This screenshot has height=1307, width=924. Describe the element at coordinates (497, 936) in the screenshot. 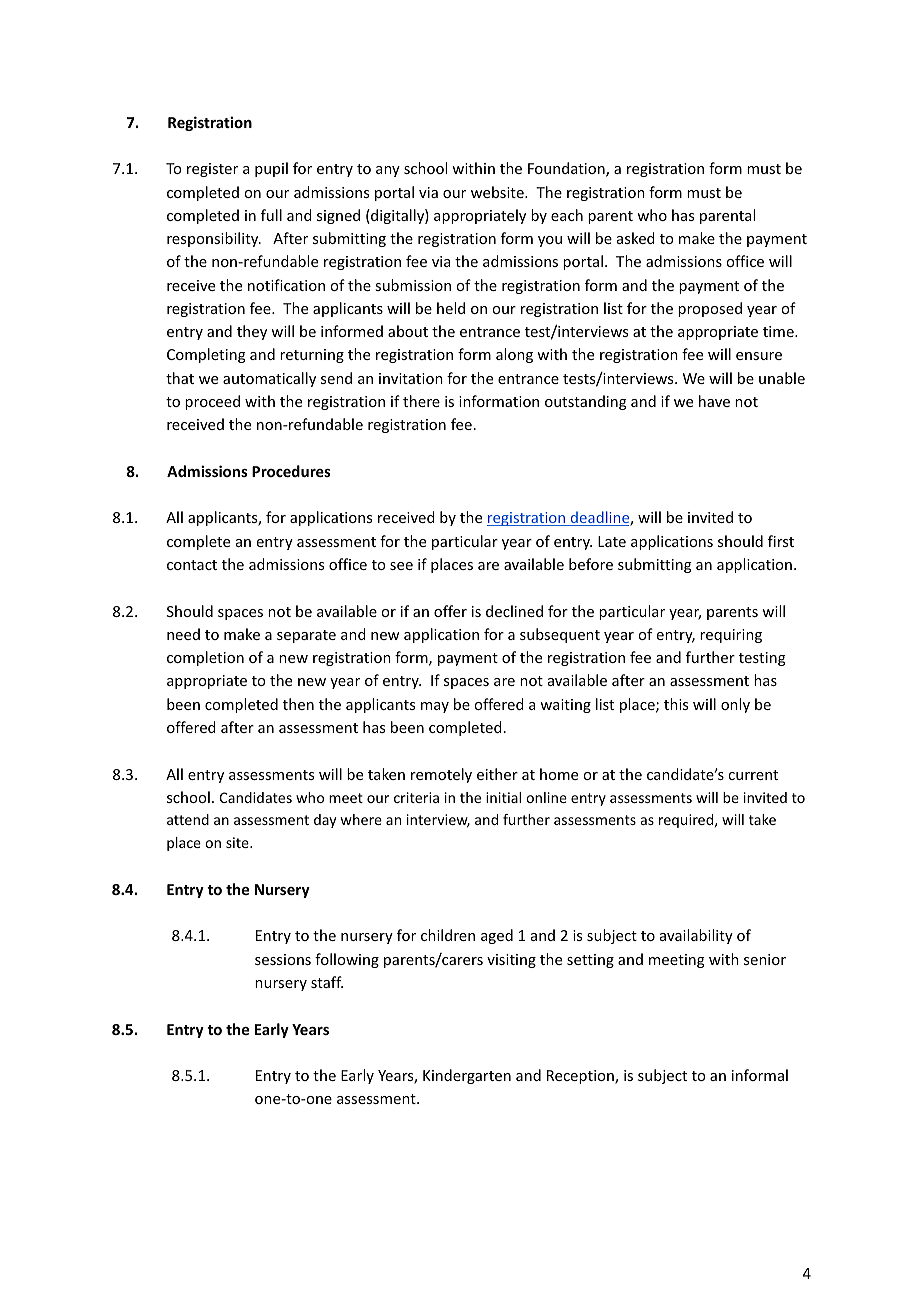

I see `aged` at that location.
